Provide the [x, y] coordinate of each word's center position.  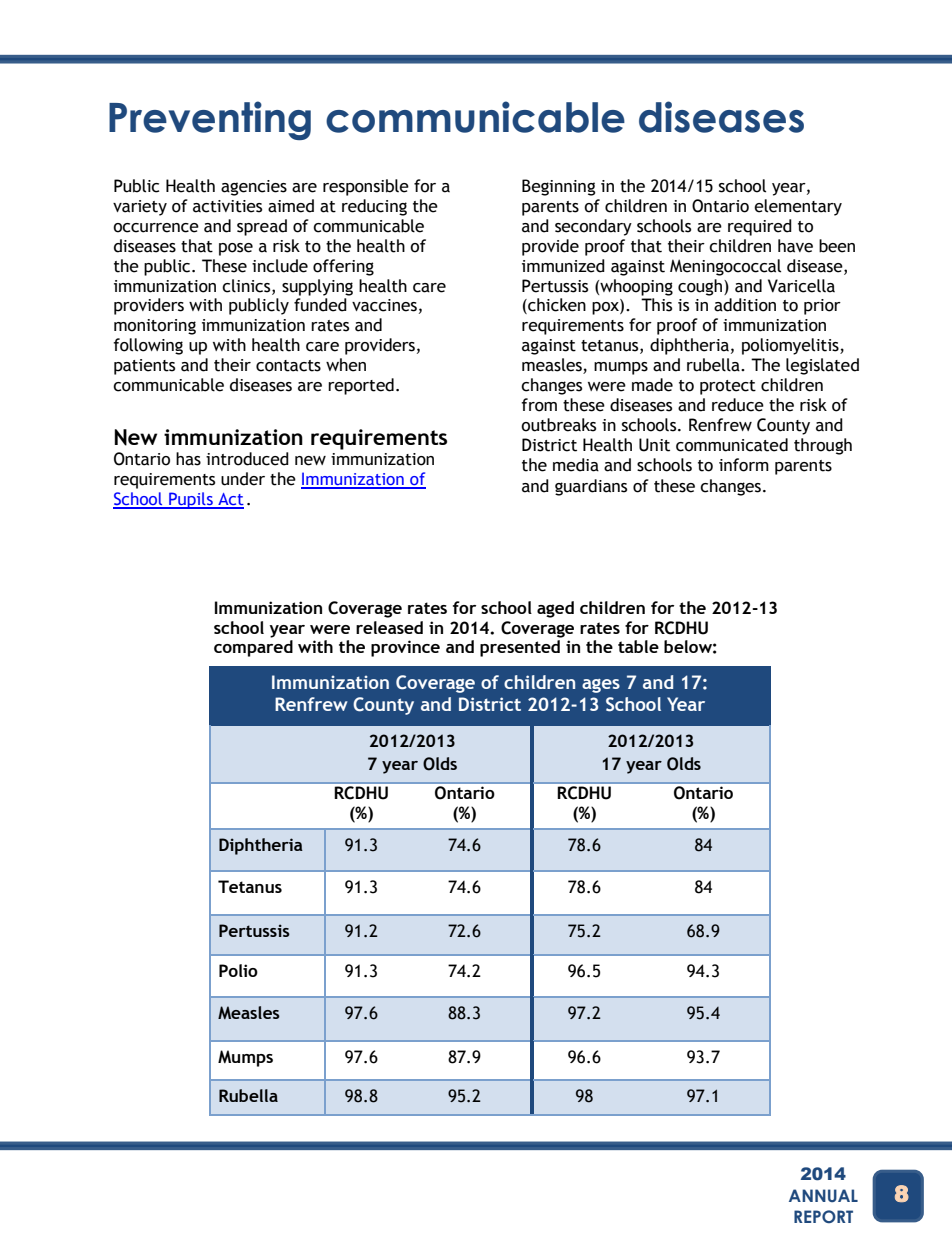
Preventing [210, 120]
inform [744, 465]
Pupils [191, 500]
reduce [738, 405]
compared [253, 648]
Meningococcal [725, 267]
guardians [591, 487]
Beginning [559, 187]
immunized [563, 266]
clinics [247, 286]
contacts [288, 366]
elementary [798, 207]
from [539, 405]
